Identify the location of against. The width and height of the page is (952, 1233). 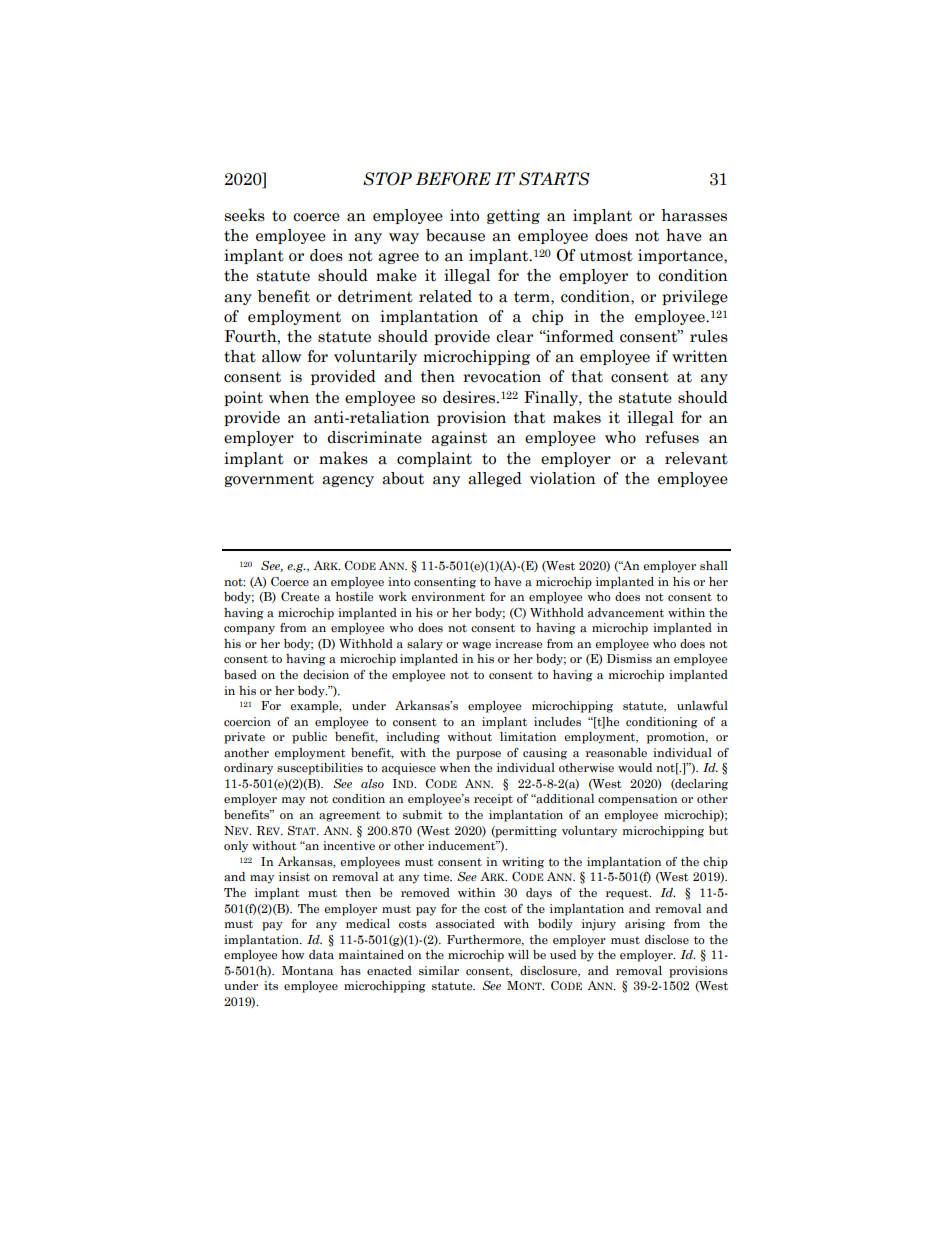
(459, 438).
